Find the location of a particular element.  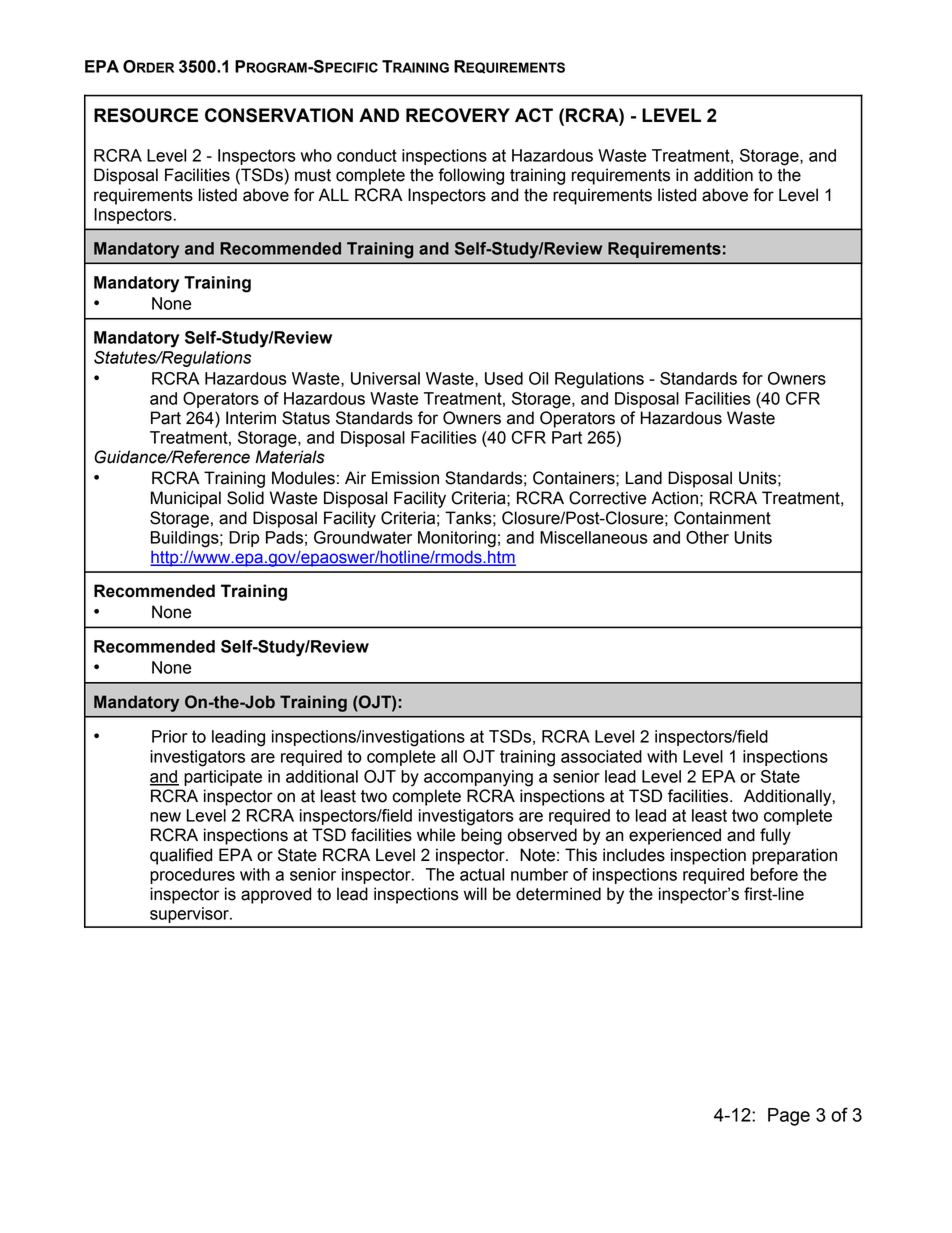

Drip is located at coordinates (244, 539).
